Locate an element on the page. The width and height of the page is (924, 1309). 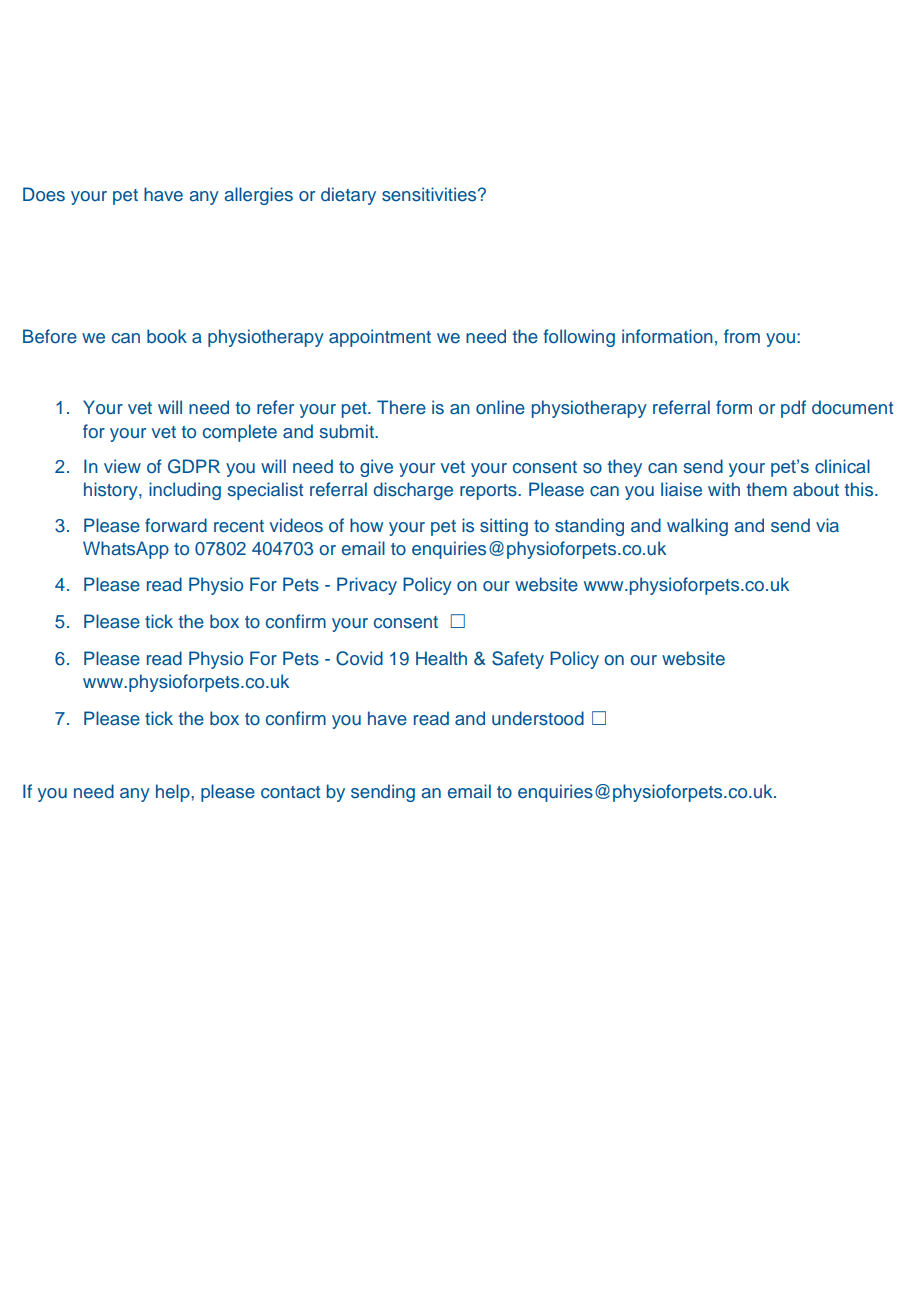
help is located at coordinates (174, 793).
